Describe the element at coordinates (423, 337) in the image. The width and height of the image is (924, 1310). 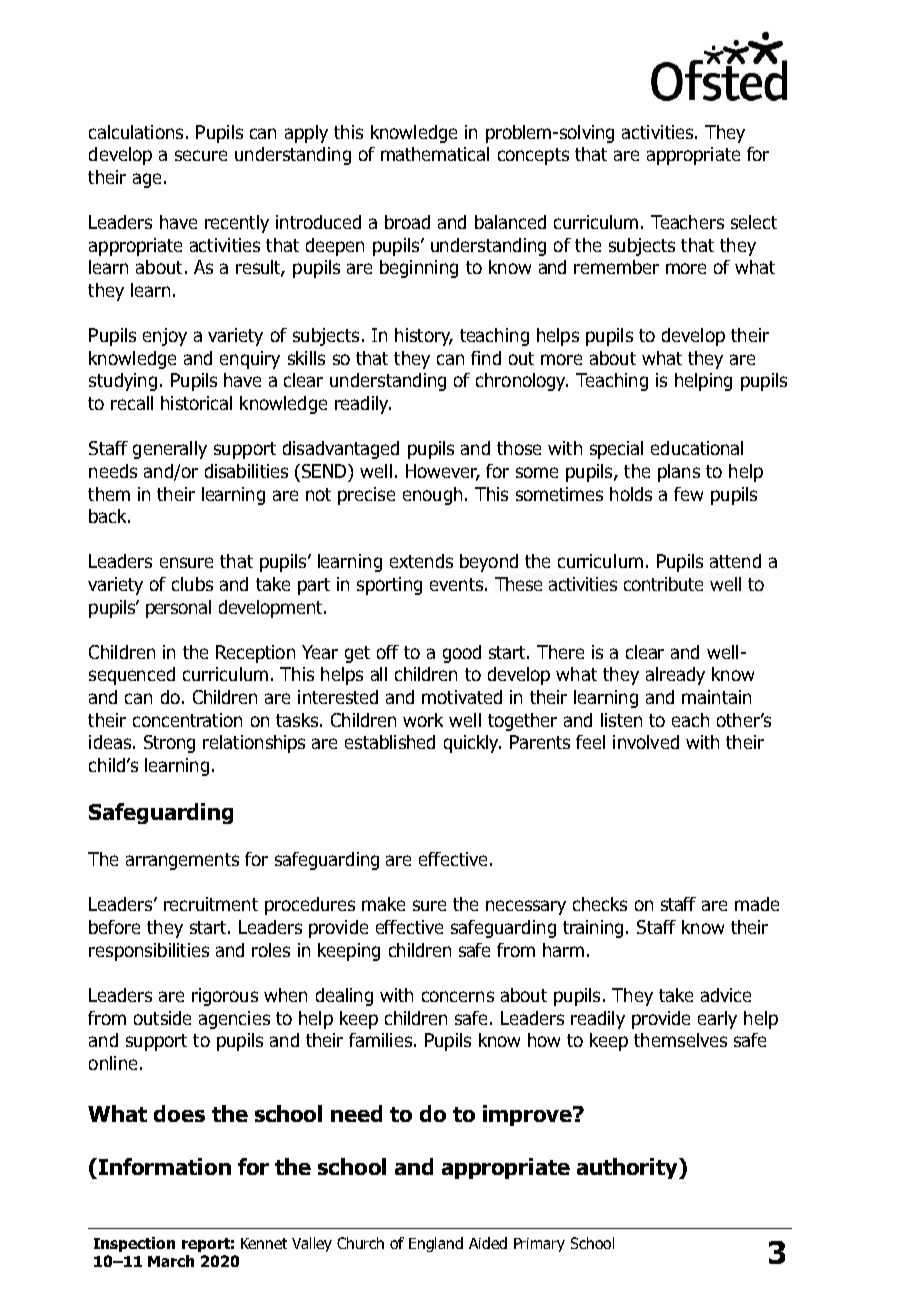
I see `history` at that location.
